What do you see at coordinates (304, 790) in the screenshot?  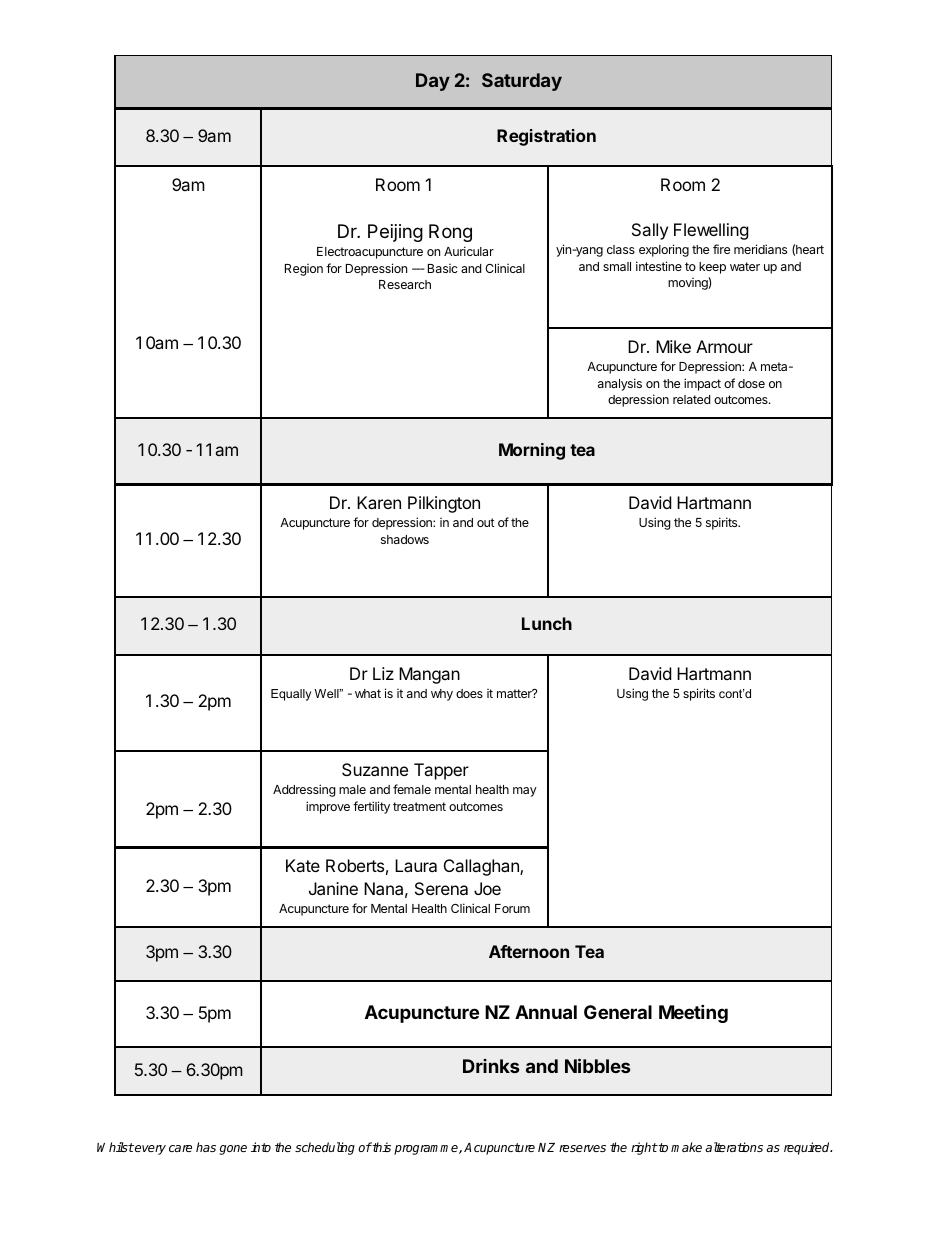 I see `Addressing` at bounding box center [304, 790].
